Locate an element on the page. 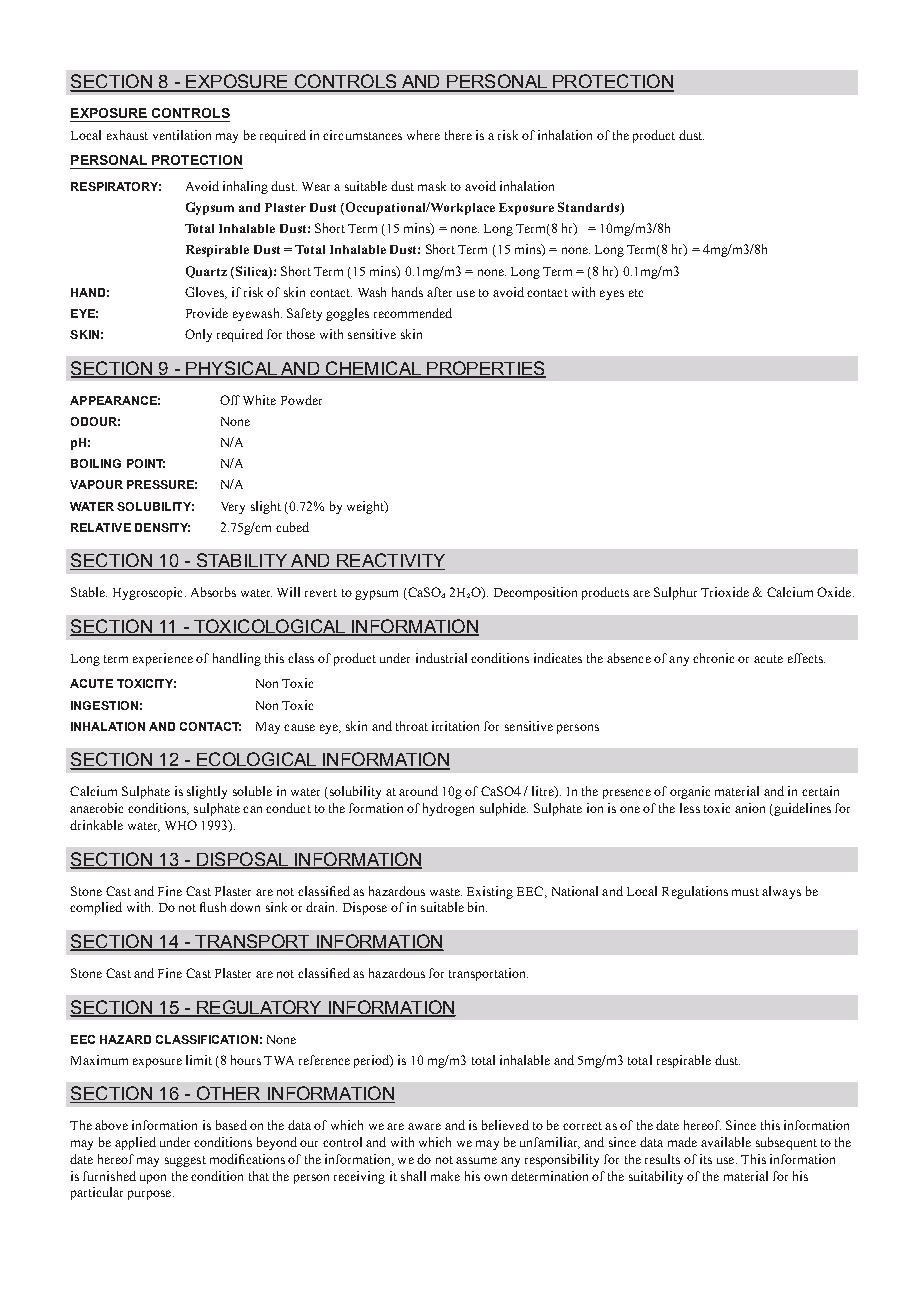  chronic is located at coordinates (713, 658).
